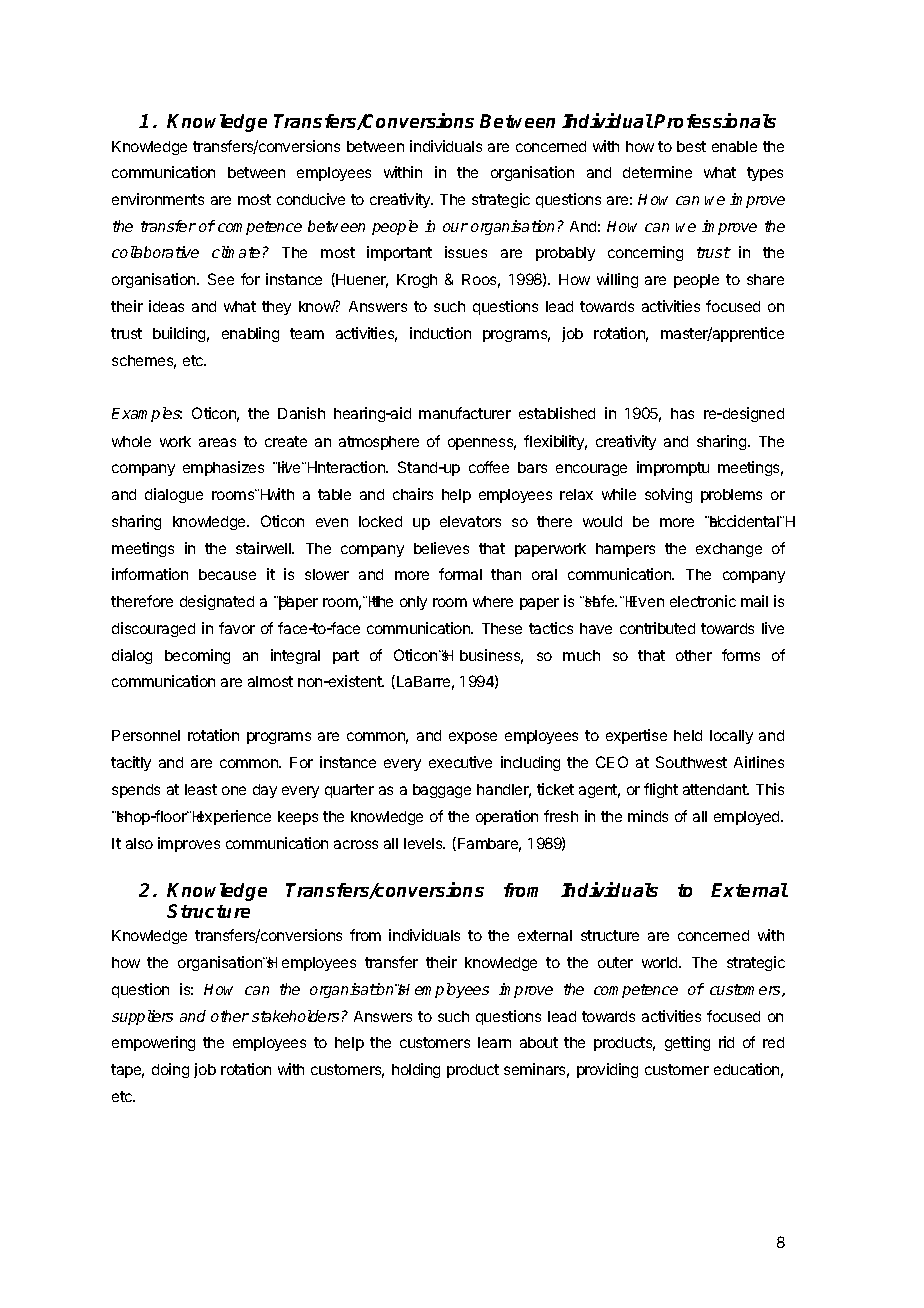 The image size is (924, 1308). Describe the element at coordinates (170, 1070) in the screenshot. I see `doing` at that location.
